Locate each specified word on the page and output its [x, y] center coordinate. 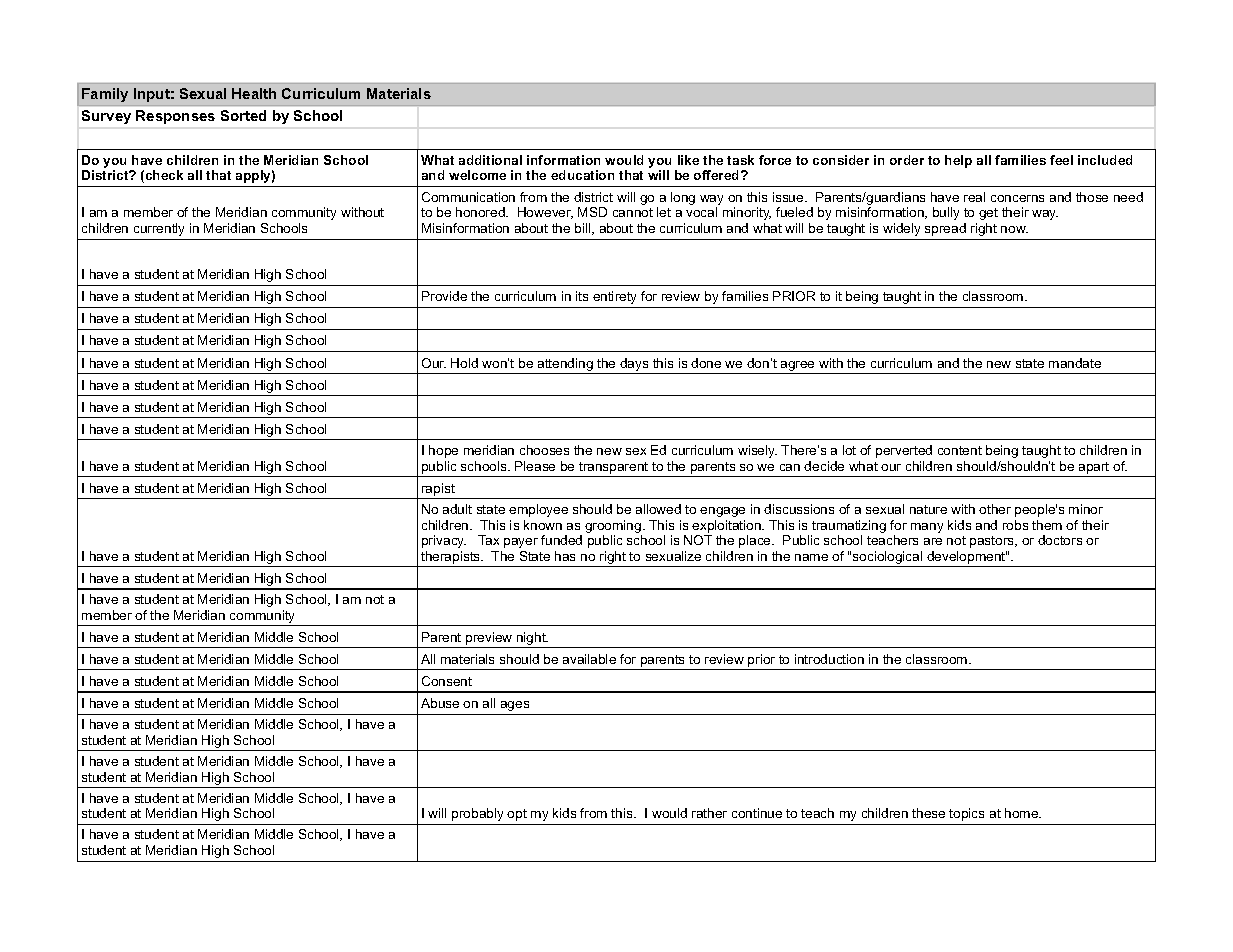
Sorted [243, 115]
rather [709, 813]
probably [477, 814]
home [1023, 813]
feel [1061, 160]
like [688, 160]
